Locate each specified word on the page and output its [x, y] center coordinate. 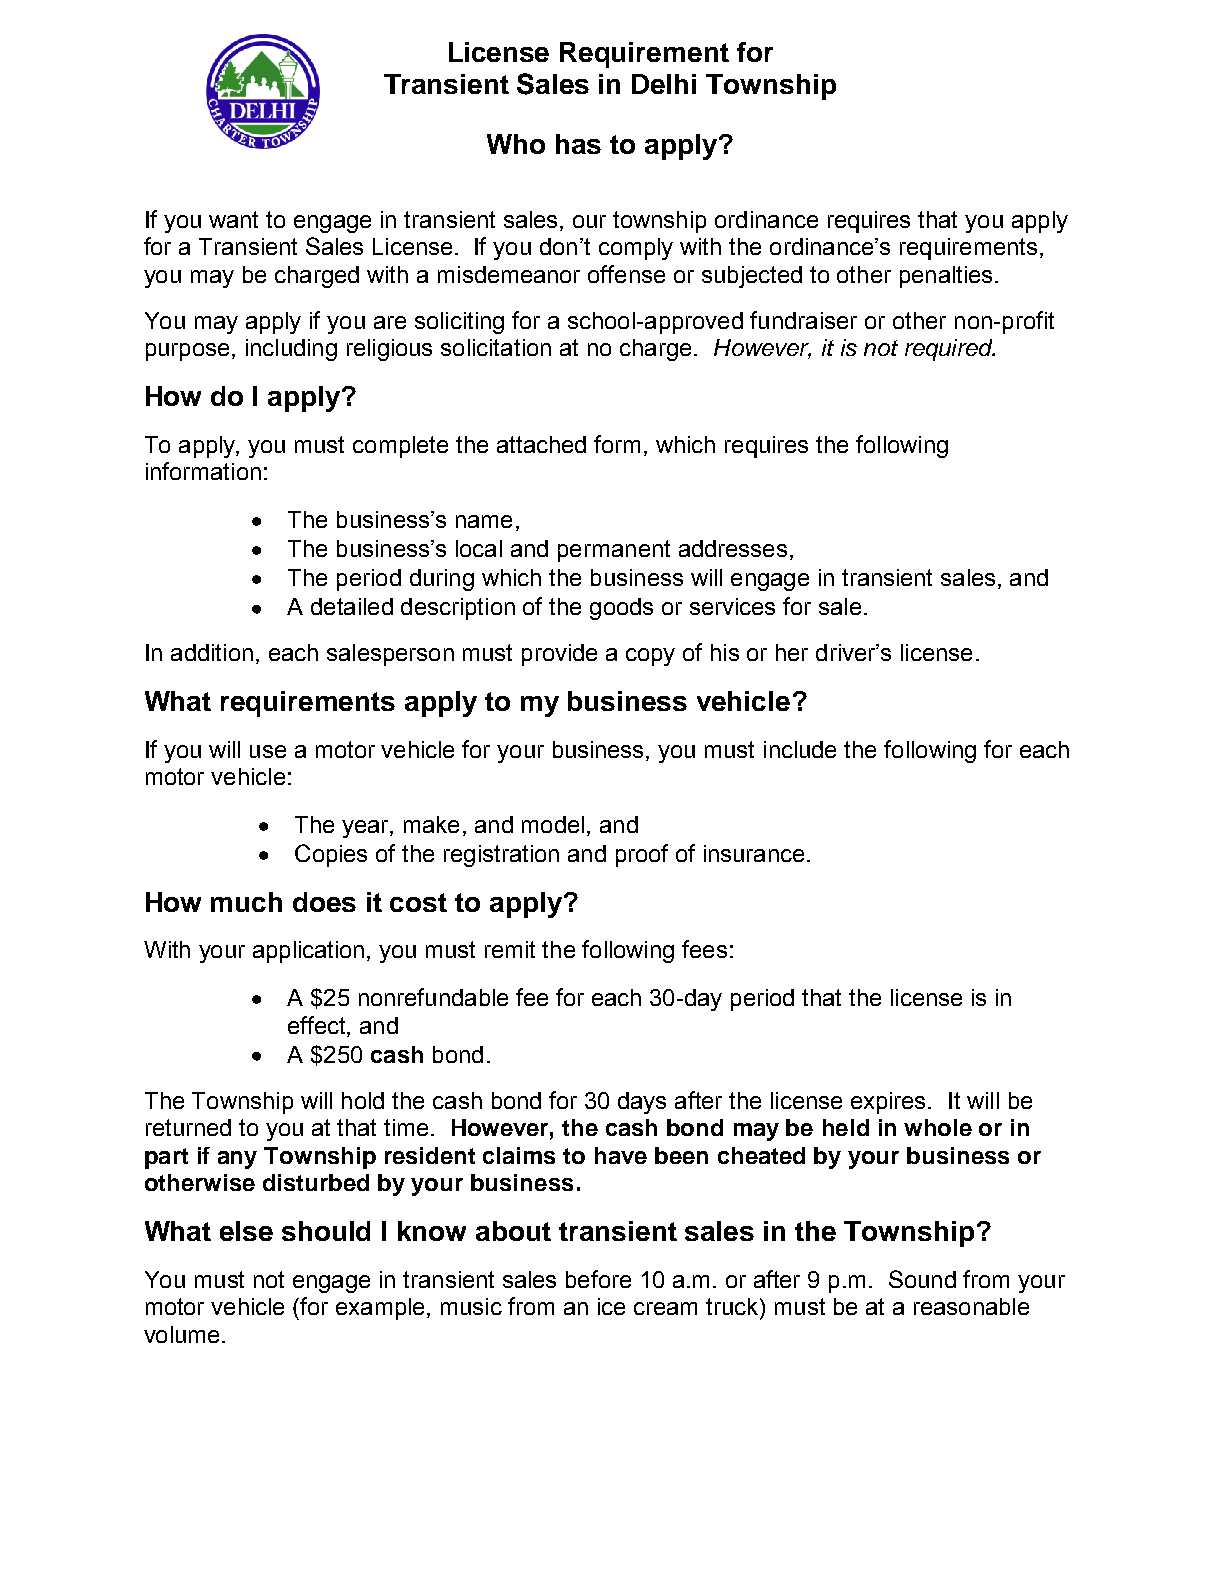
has [578, 144]
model [553, 824]
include [800, 749]
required [950, 350]
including [291, 350]
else [246, 1231]
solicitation [496, 347]
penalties [946, 277]
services [732, 606]
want [233, 219]
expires [890, 1103]
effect [318, 1025]
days [642, 1103]
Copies [331, 855]
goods [621, 609]
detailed [352, 606]
